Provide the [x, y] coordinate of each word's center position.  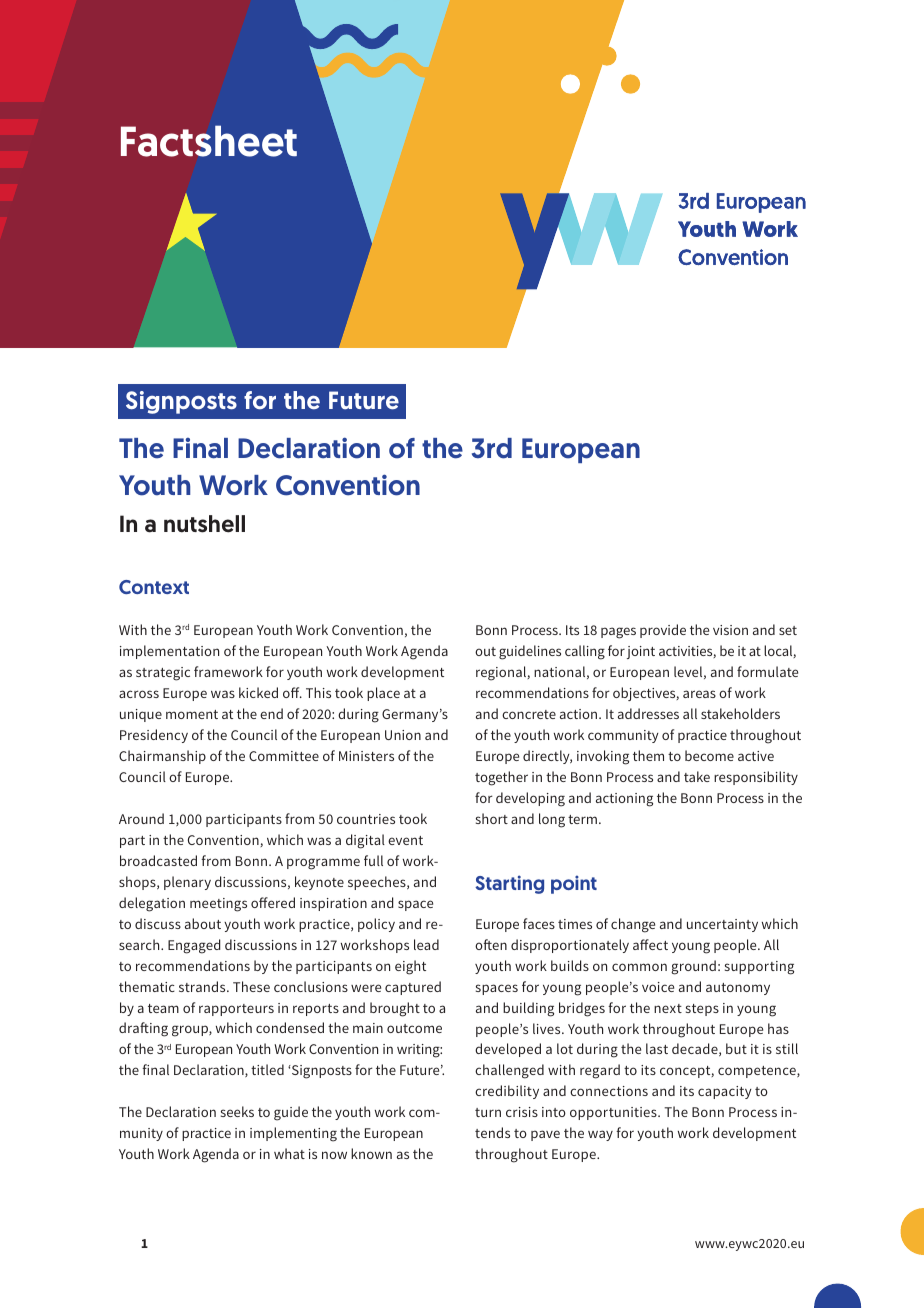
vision [730, 630]
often [491, 944]
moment [192, 714]
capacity [725, 1092]
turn [488, 1112]
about [203, 923]
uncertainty [722, 925]
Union [403, 735]
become [709, 755]
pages [618, 633]
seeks [237, 1111]
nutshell [204, 524]
